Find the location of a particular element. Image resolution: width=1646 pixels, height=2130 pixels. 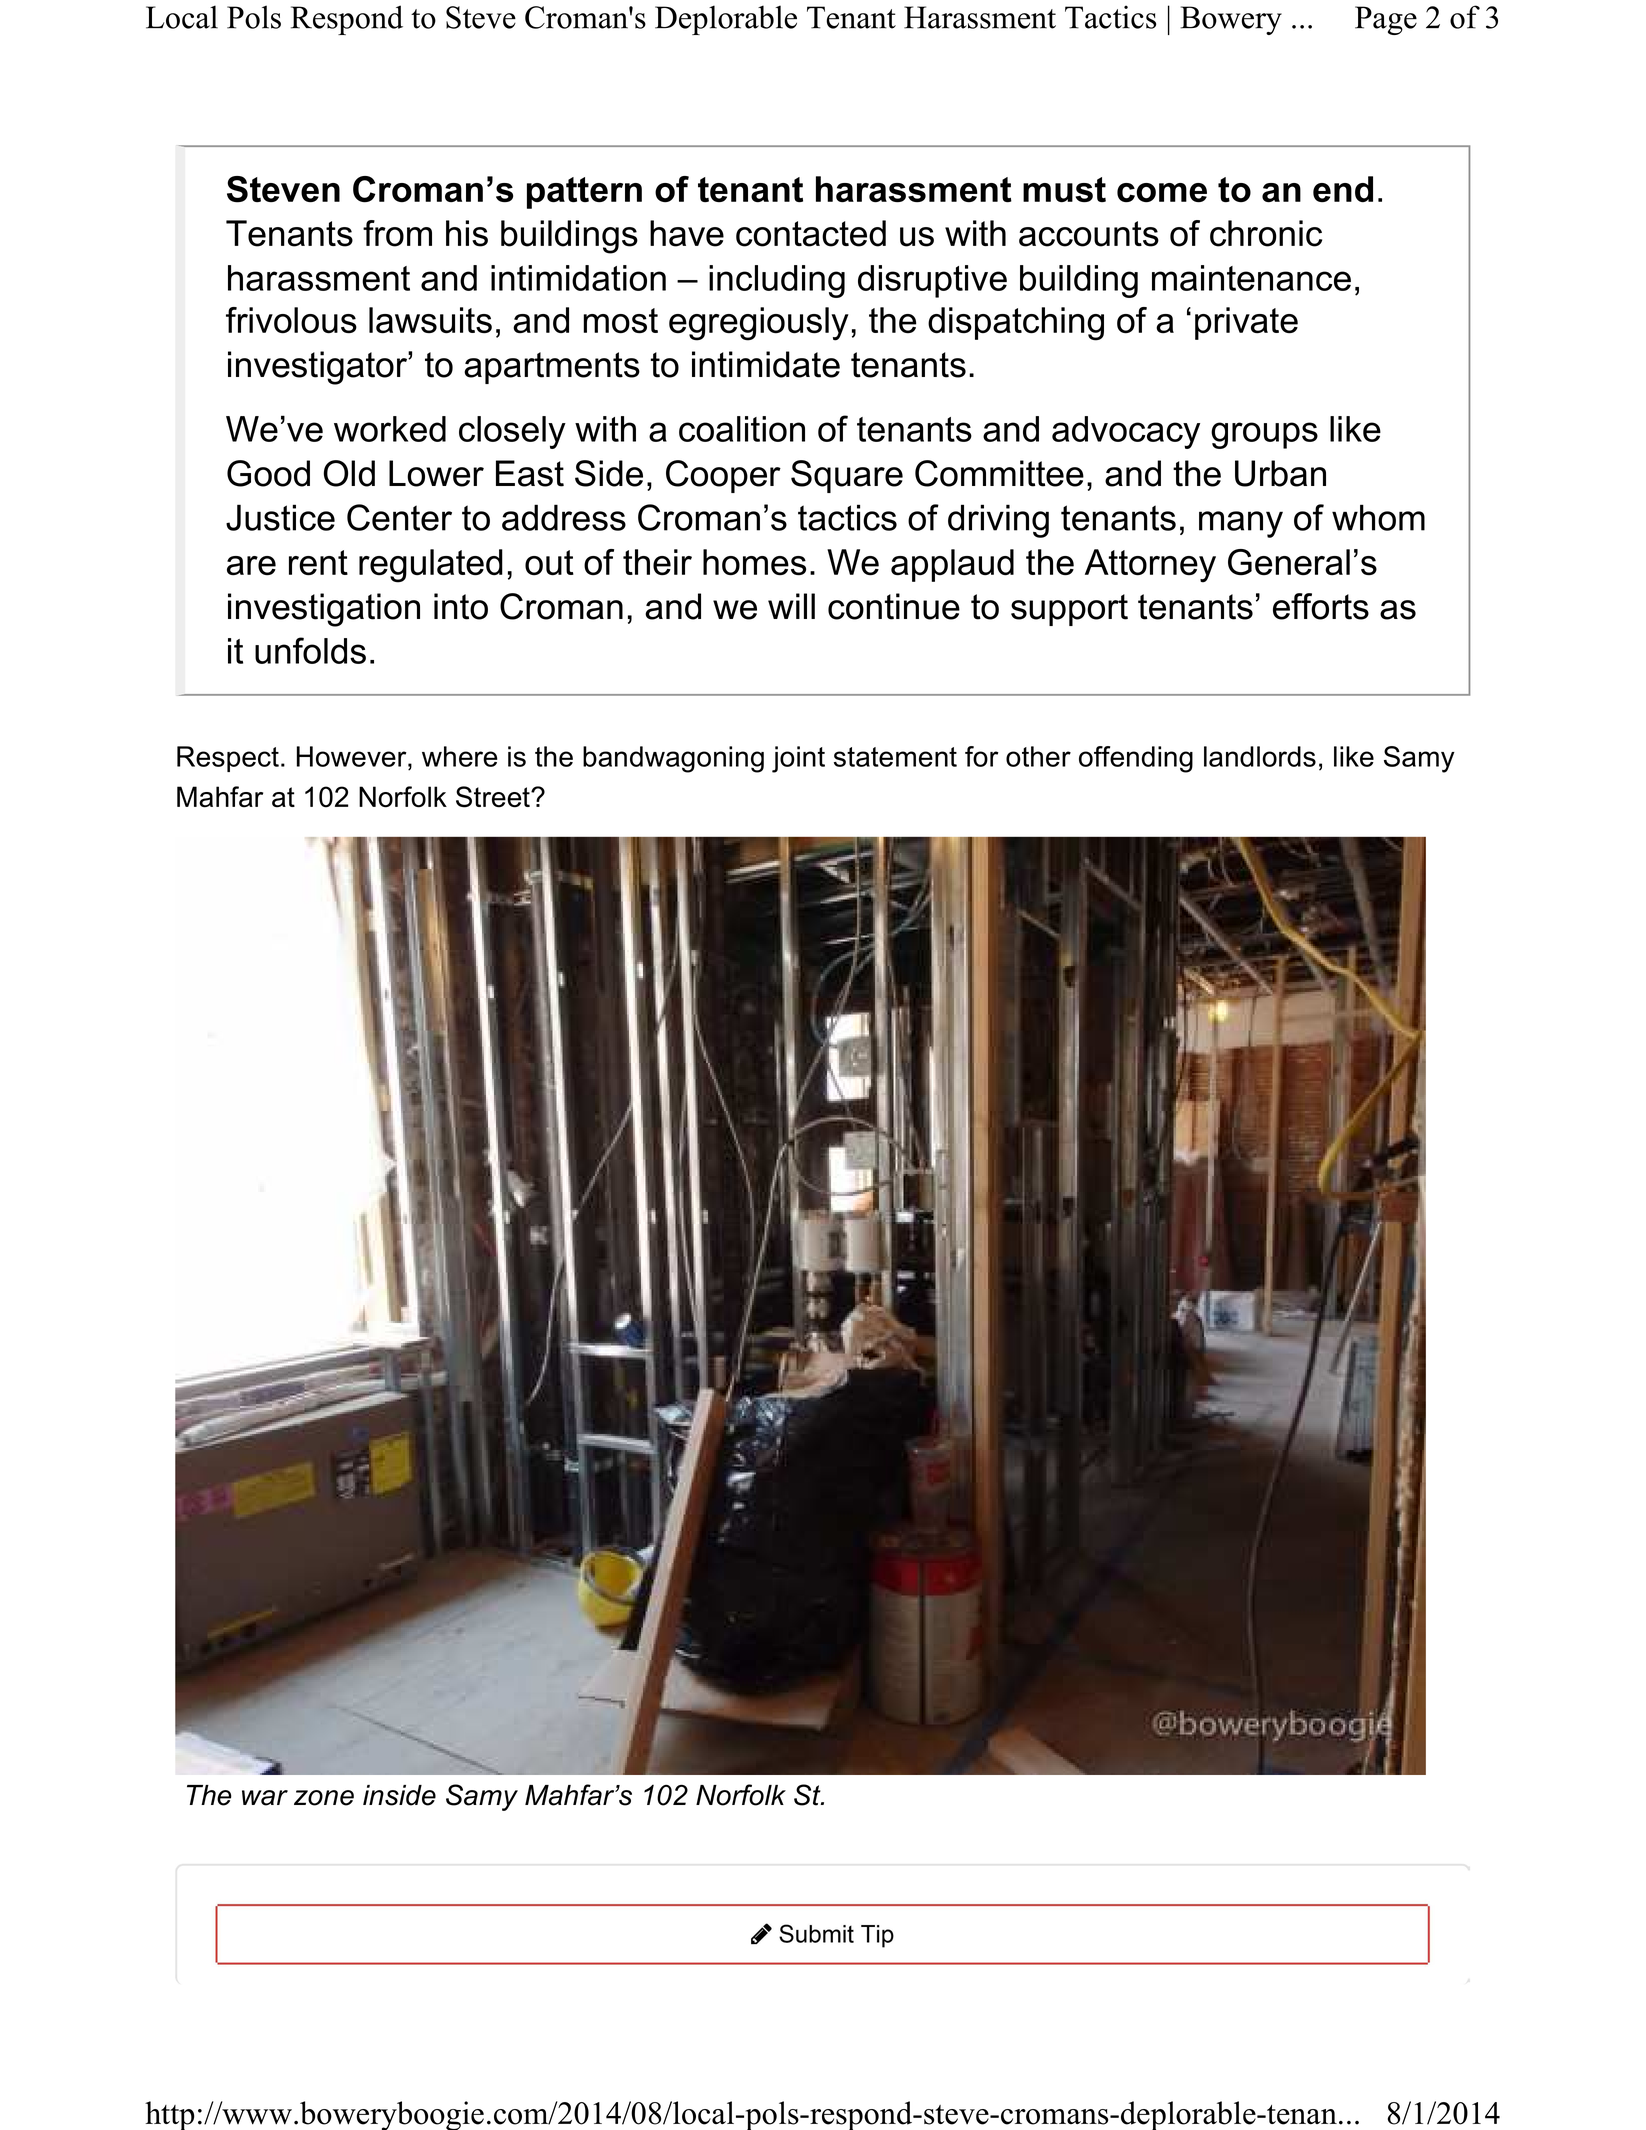

zone is located at coordinates (324, 1798).
